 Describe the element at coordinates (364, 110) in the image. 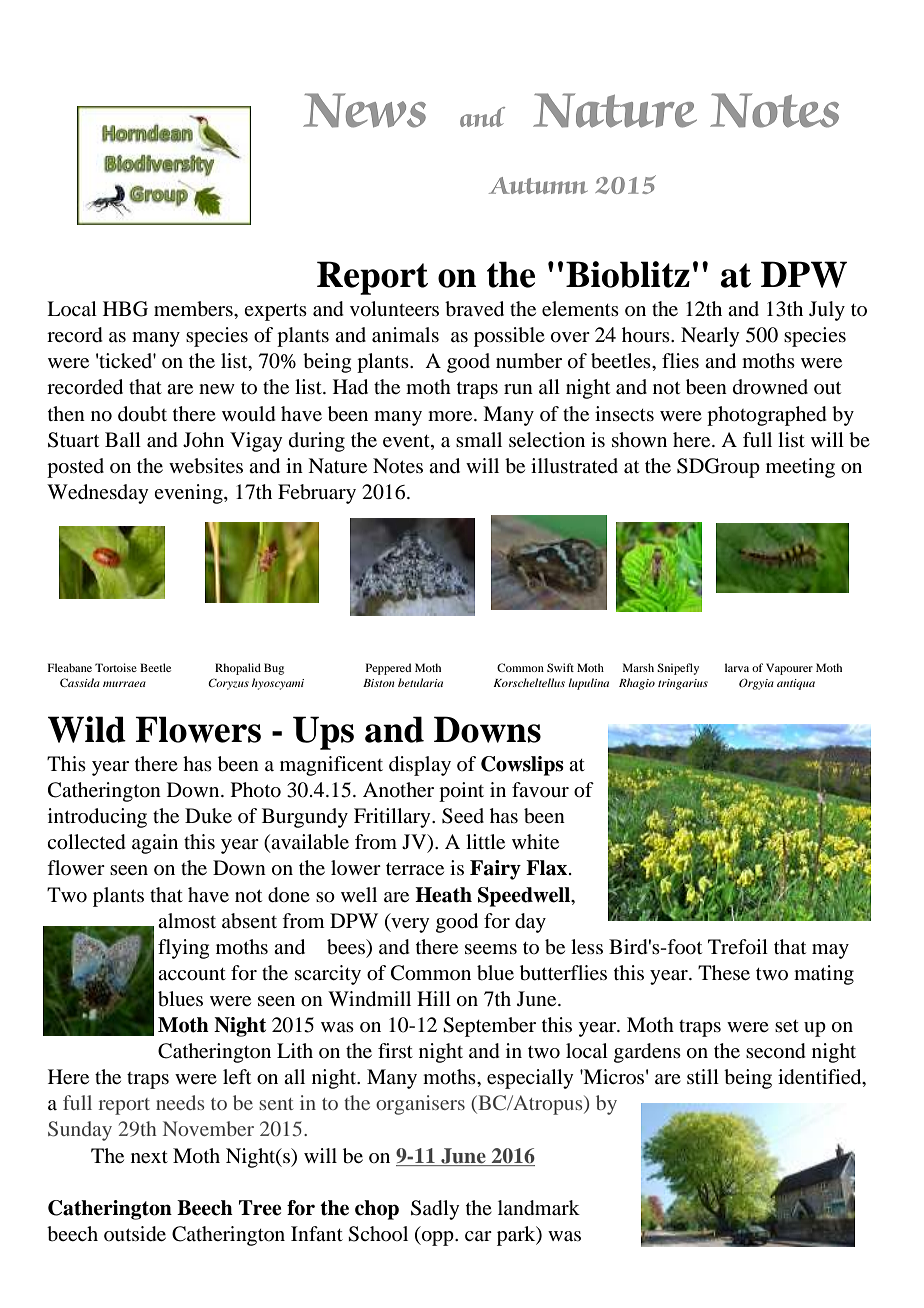

I see `News` at that location.
